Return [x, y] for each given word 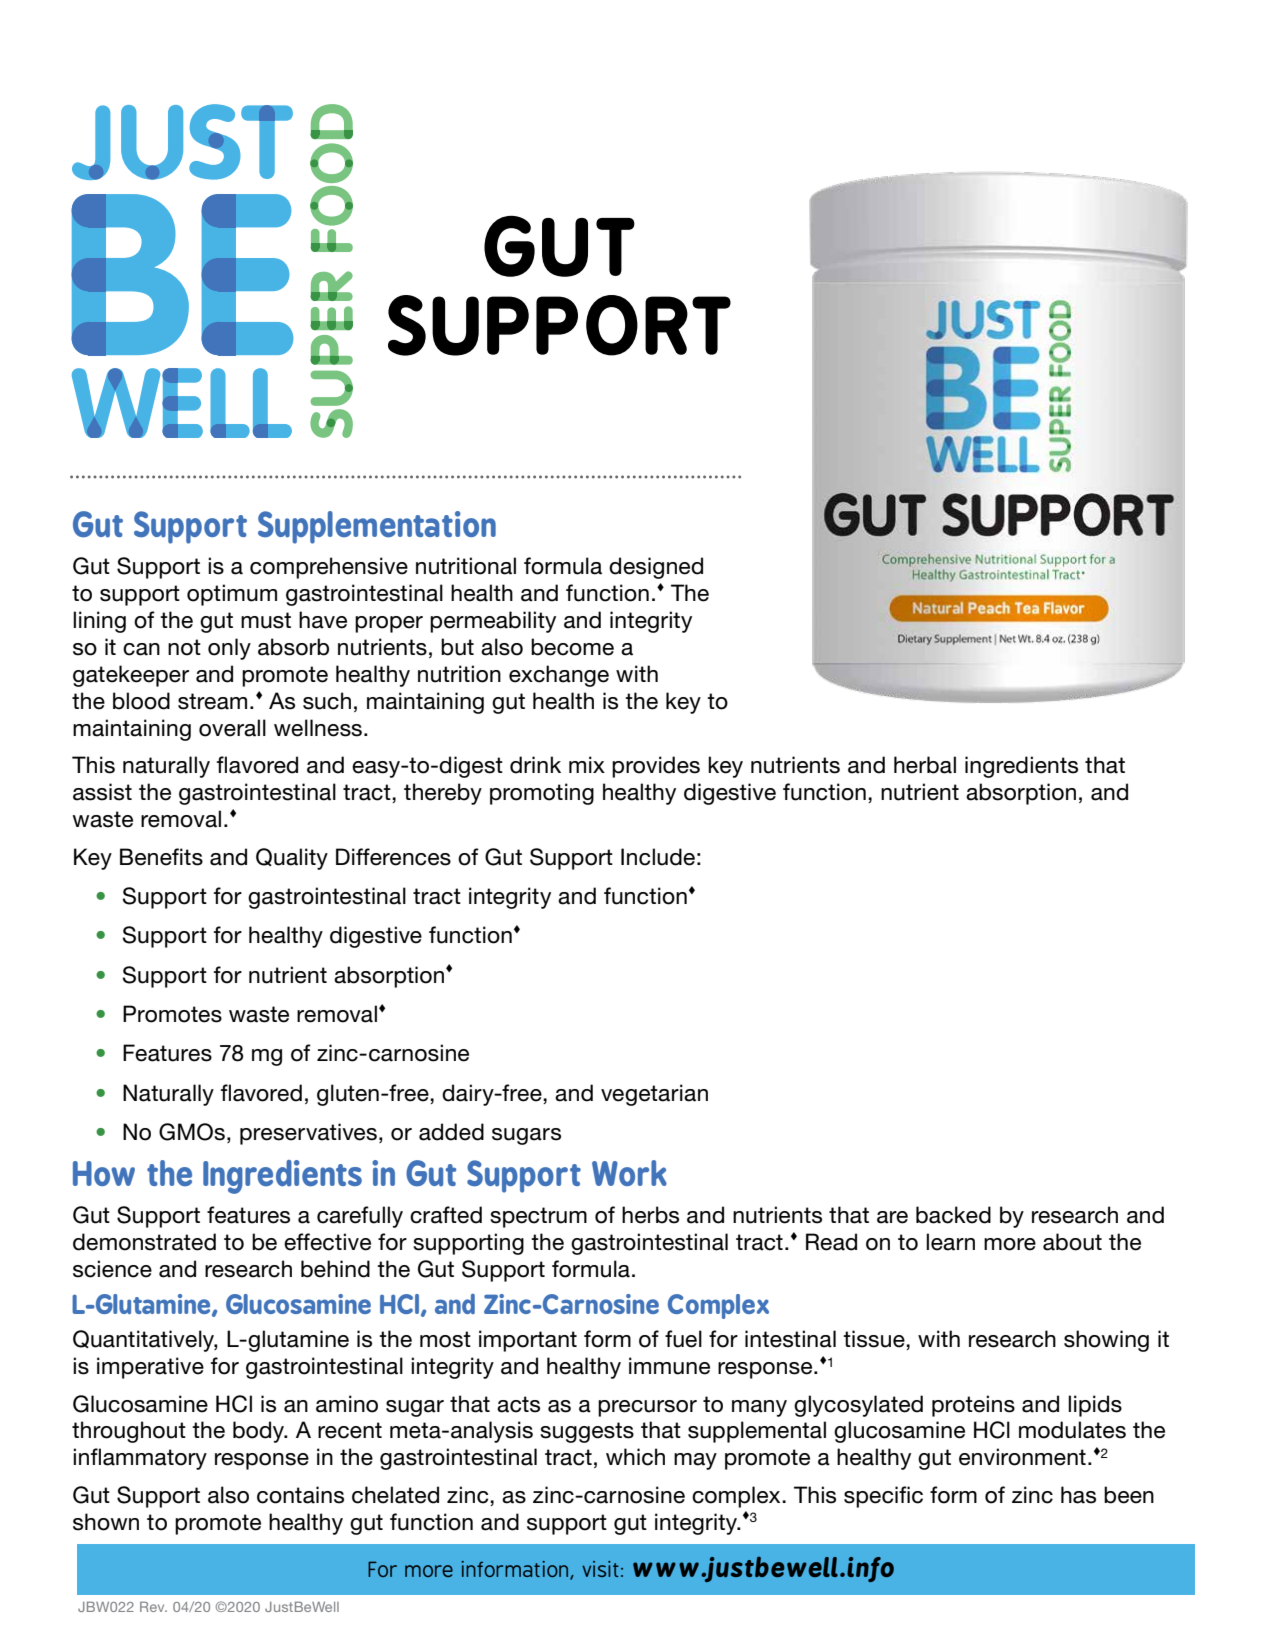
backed [953, 1215]
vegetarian [654, 1095]
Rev [153, 1606]
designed [656, 568]
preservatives [308, 1134]
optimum [232, 595]
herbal [925, 765]
